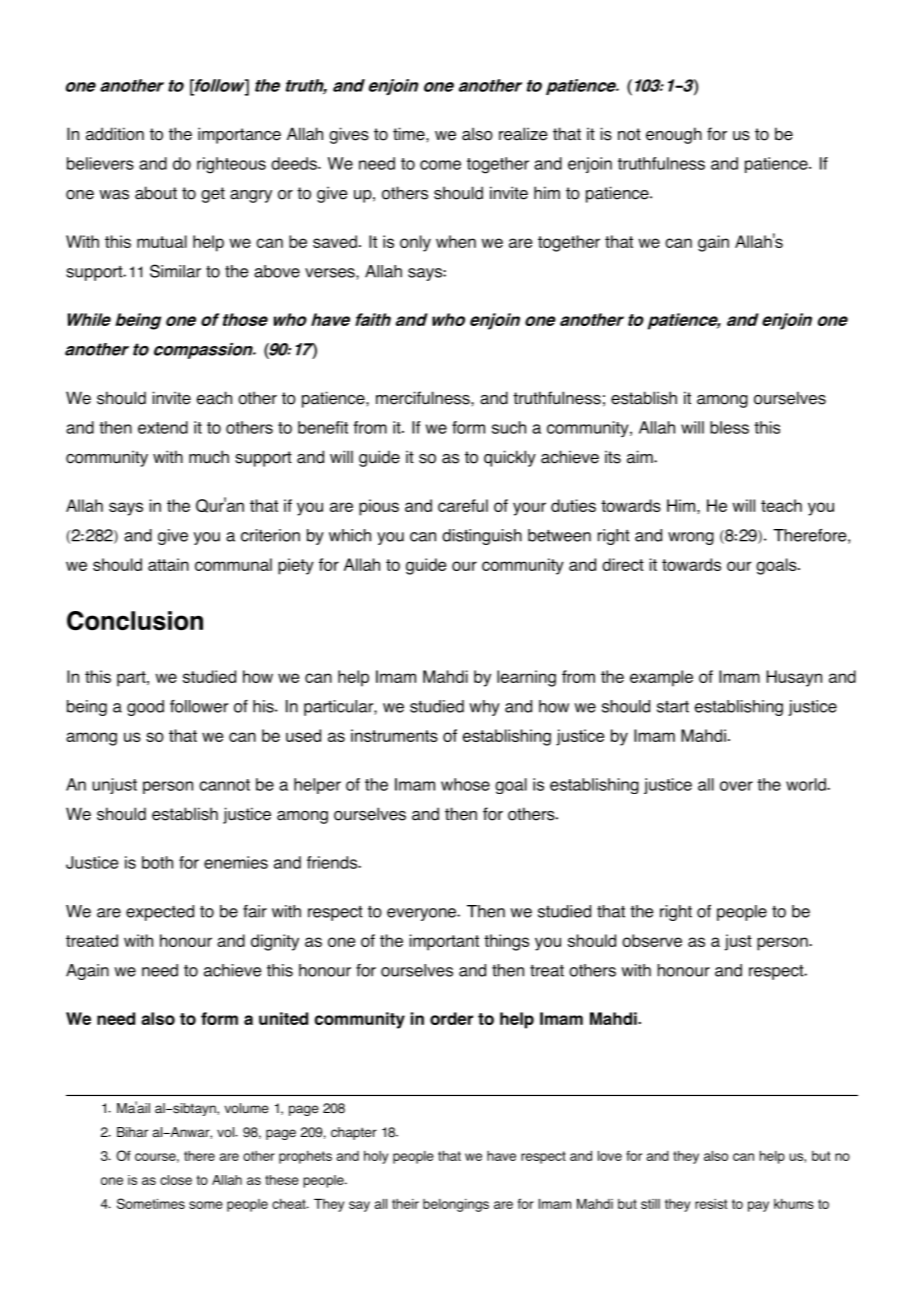 This document has width=924, height=1308. What do you see at coordinates (176, 1180) in the document?
I see `close` at bounding box center [176, 1180].
